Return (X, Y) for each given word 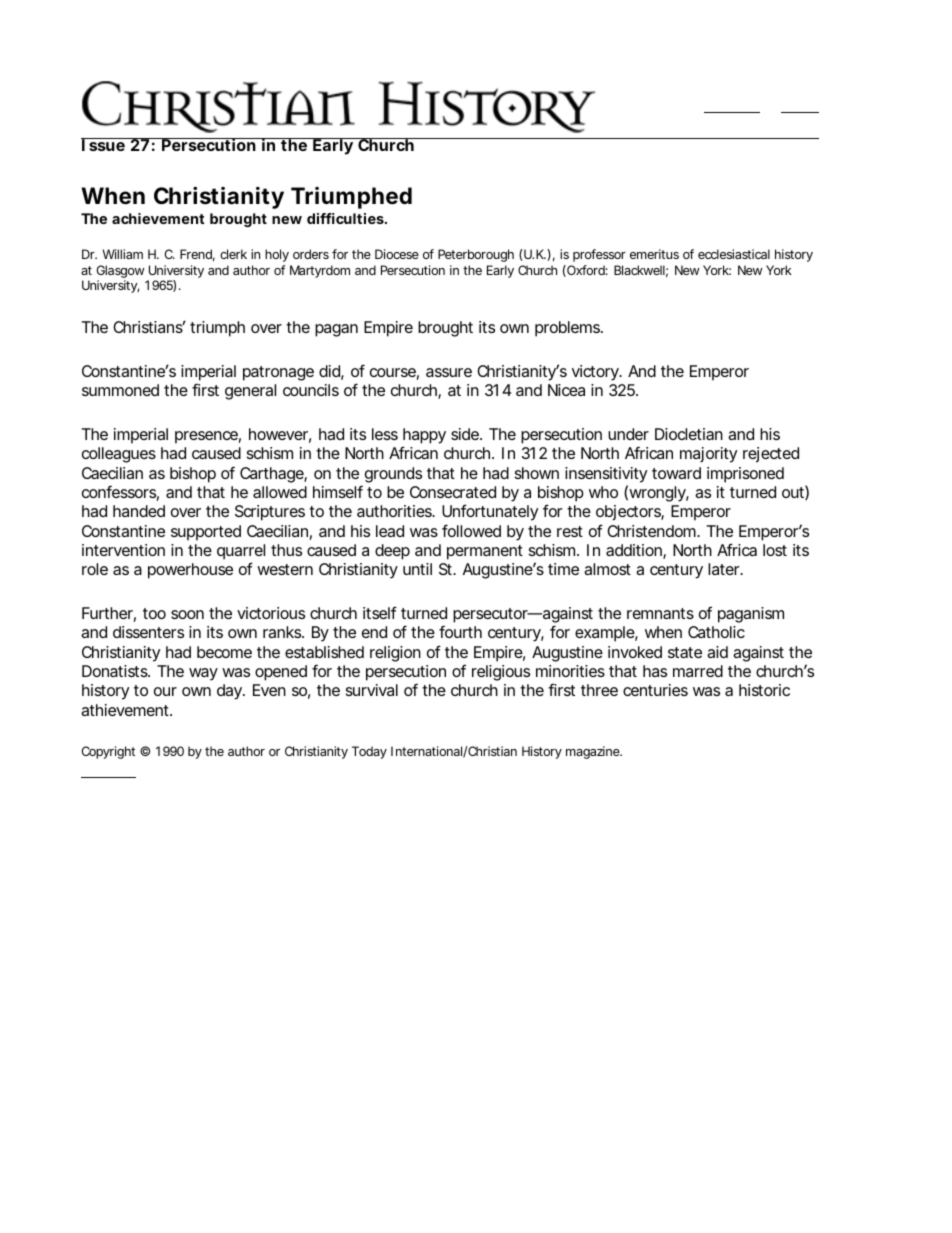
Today (369, 752)
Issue (104, 144)
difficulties (346, 218)
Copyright (108, 752)
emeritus (654, 254)
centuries (655, 690)
